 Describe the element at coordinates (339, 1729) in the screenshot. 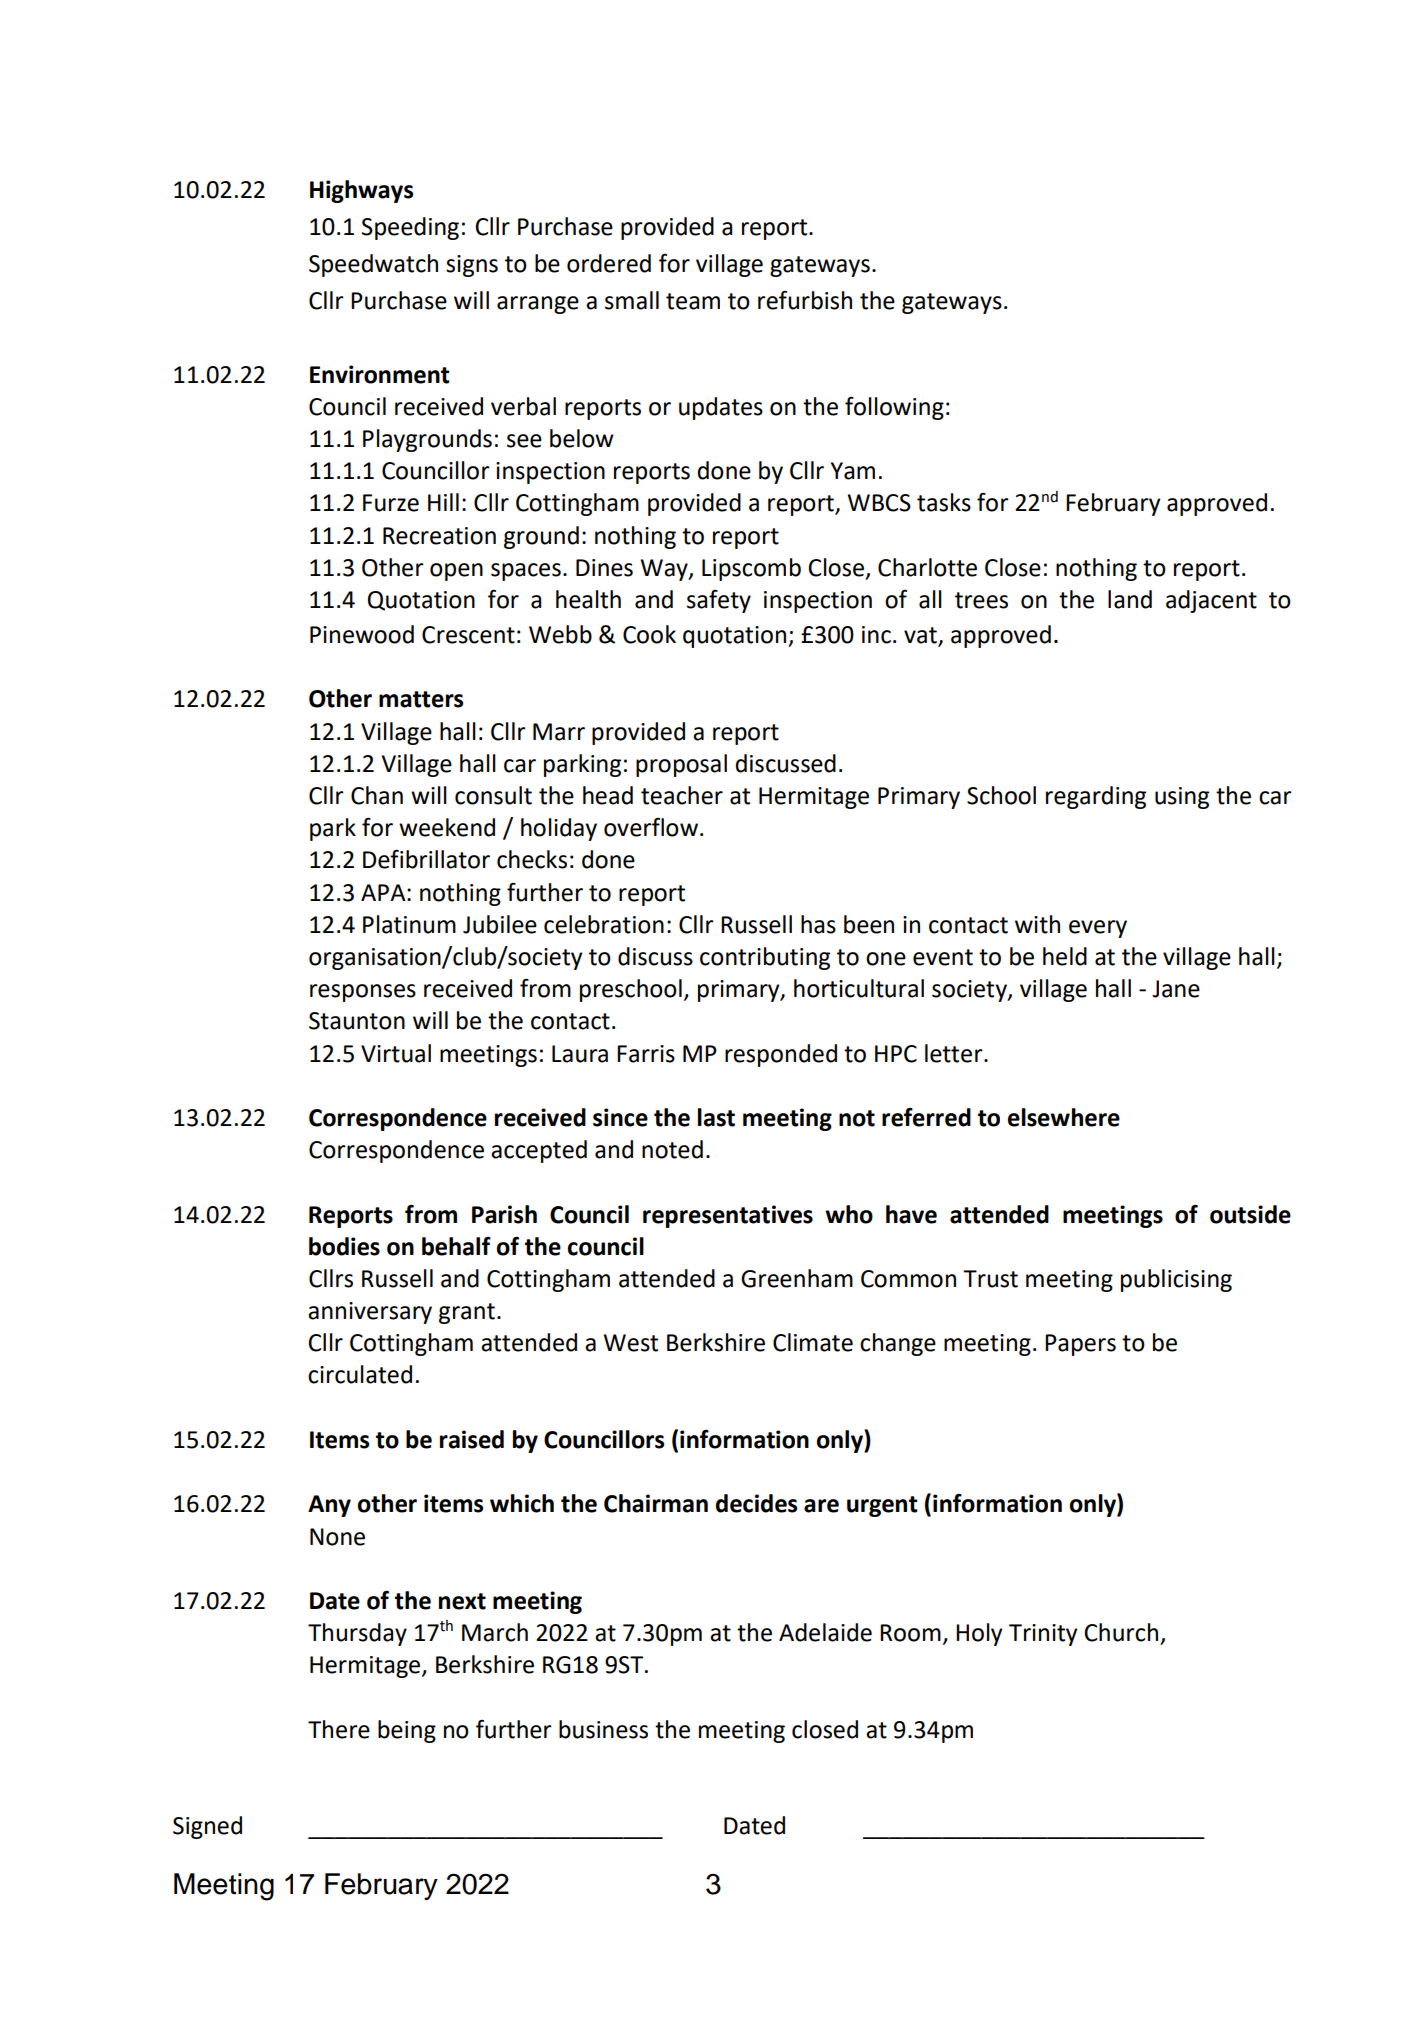

I see `There` at that location.
